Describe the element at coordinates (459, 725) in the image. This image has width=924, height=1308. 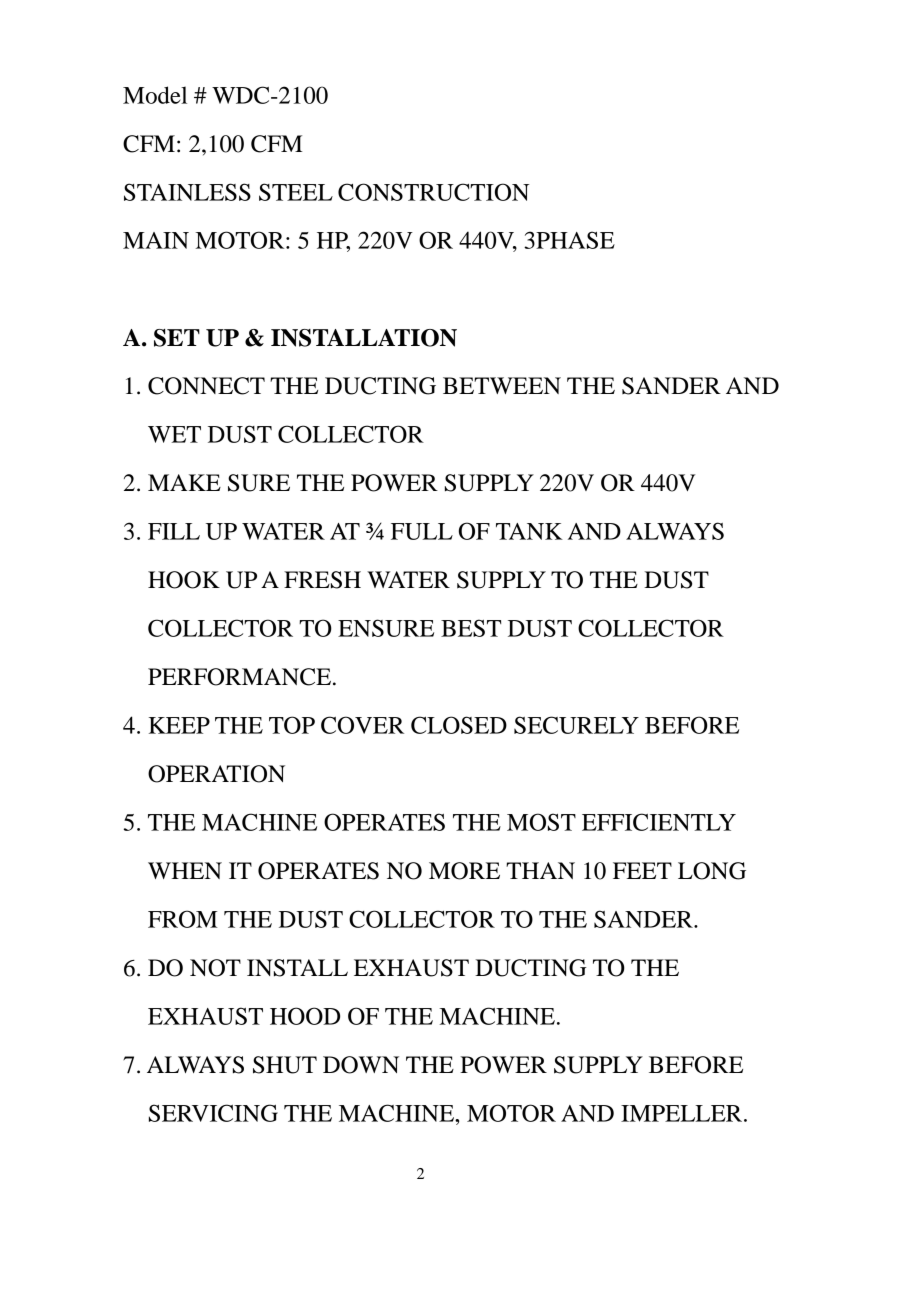
I see `CLOSED` at that location.
